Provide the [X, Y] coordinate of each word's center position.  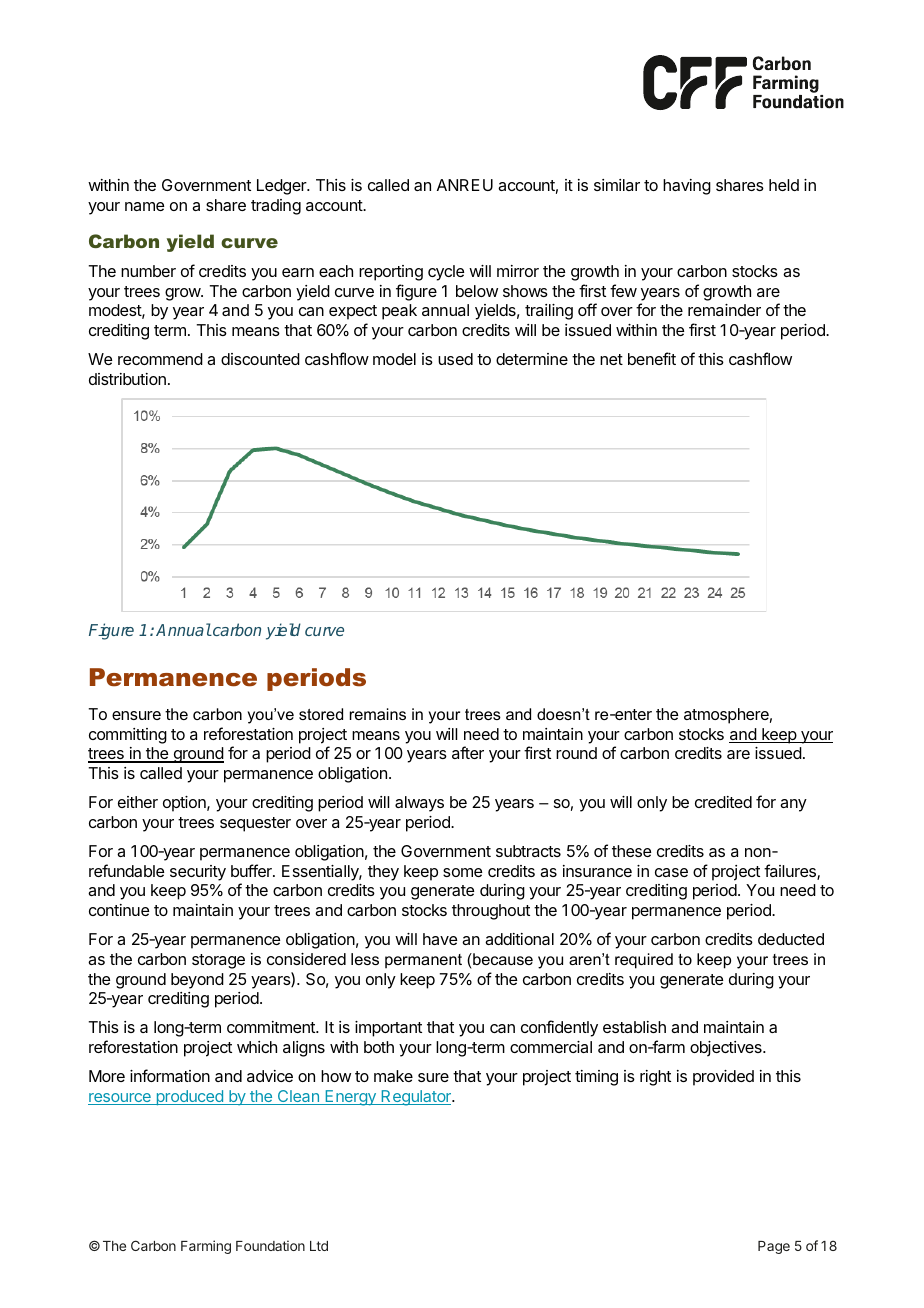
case [671, 872]
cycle [446, 273]
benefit [652, 358]
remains [378, 714]
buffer [252, 870]
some [462, 872]
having [687, 187]
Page [774, 1247]
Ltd [319, 1246]
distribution [127, 379]
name [144, 206]
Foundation [270, 1245]
